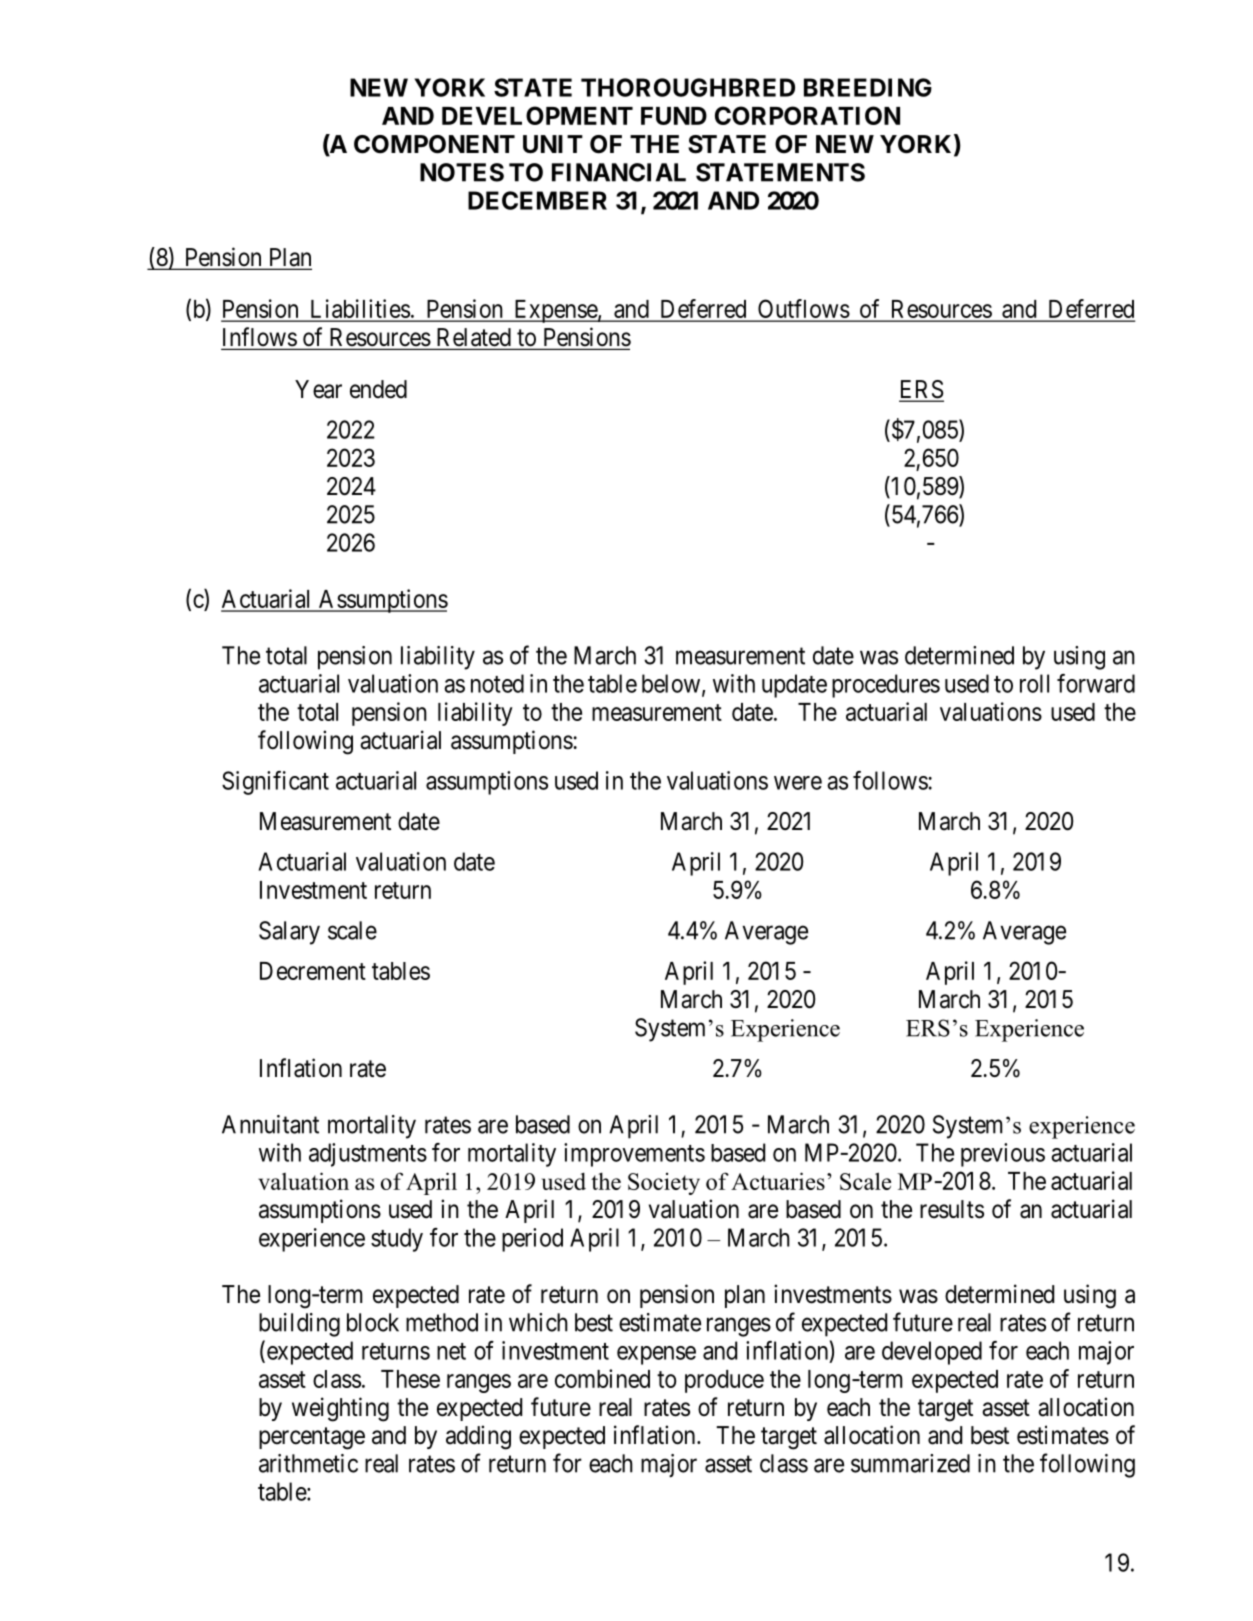 The image size is (1253, 1621). What do you see at coordinates (275, 783) in the screenshot?
I see `Significant` at bounding box center [275, 783].
